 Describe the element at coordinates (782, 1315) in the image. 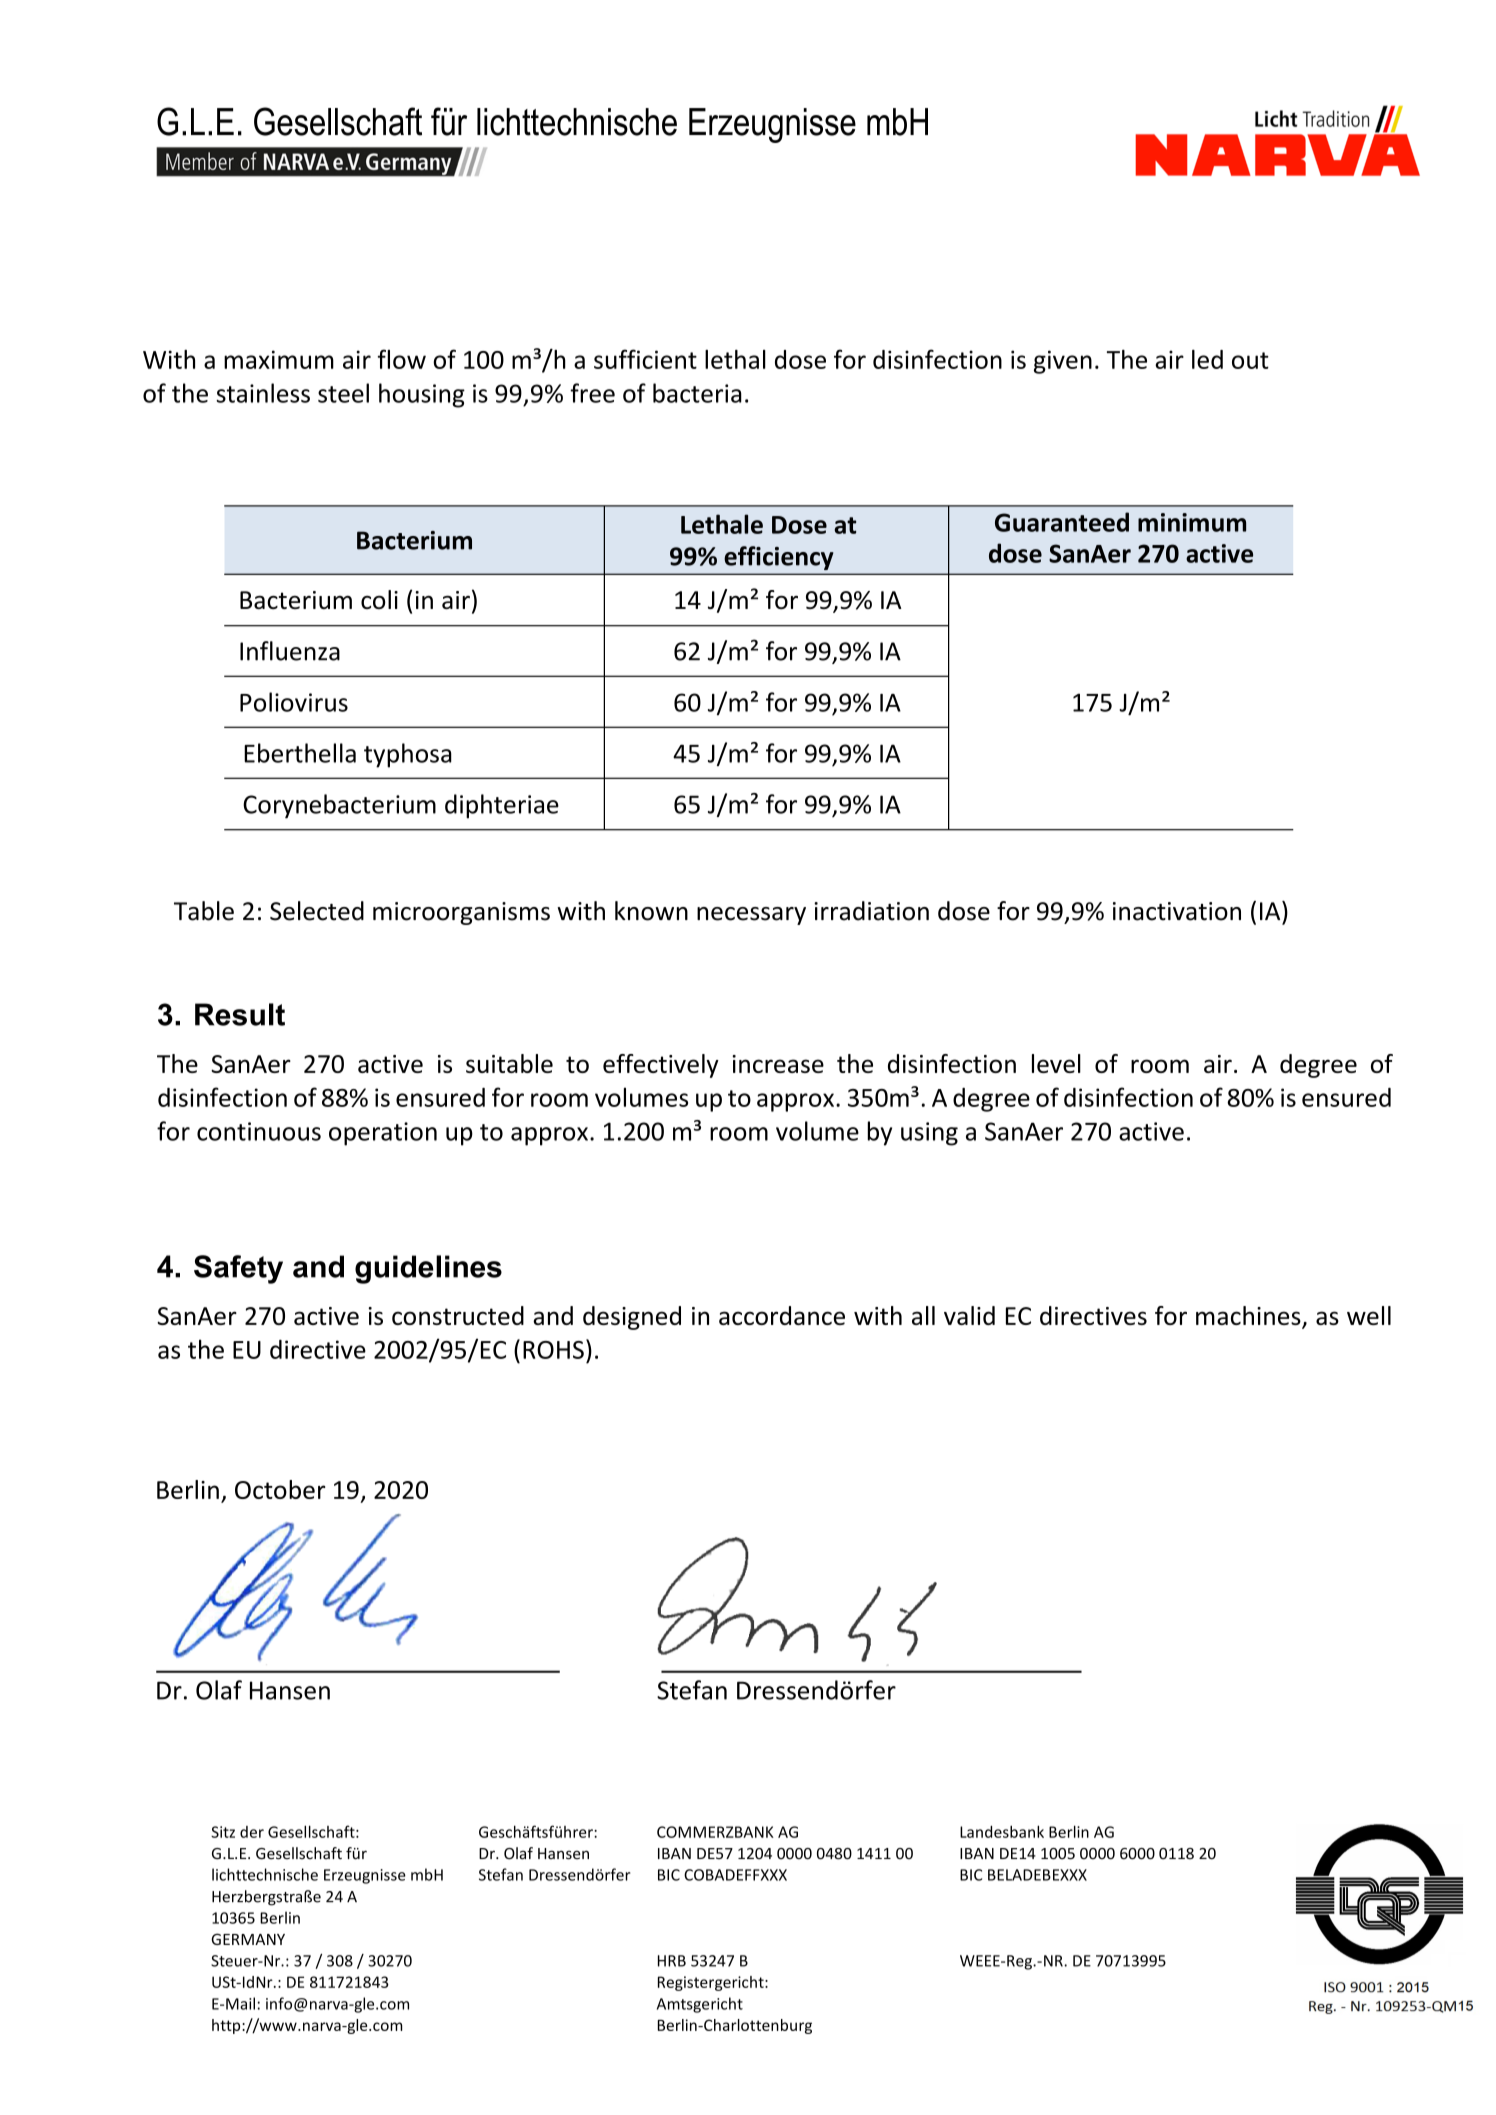

I see `accordance` at that location.
